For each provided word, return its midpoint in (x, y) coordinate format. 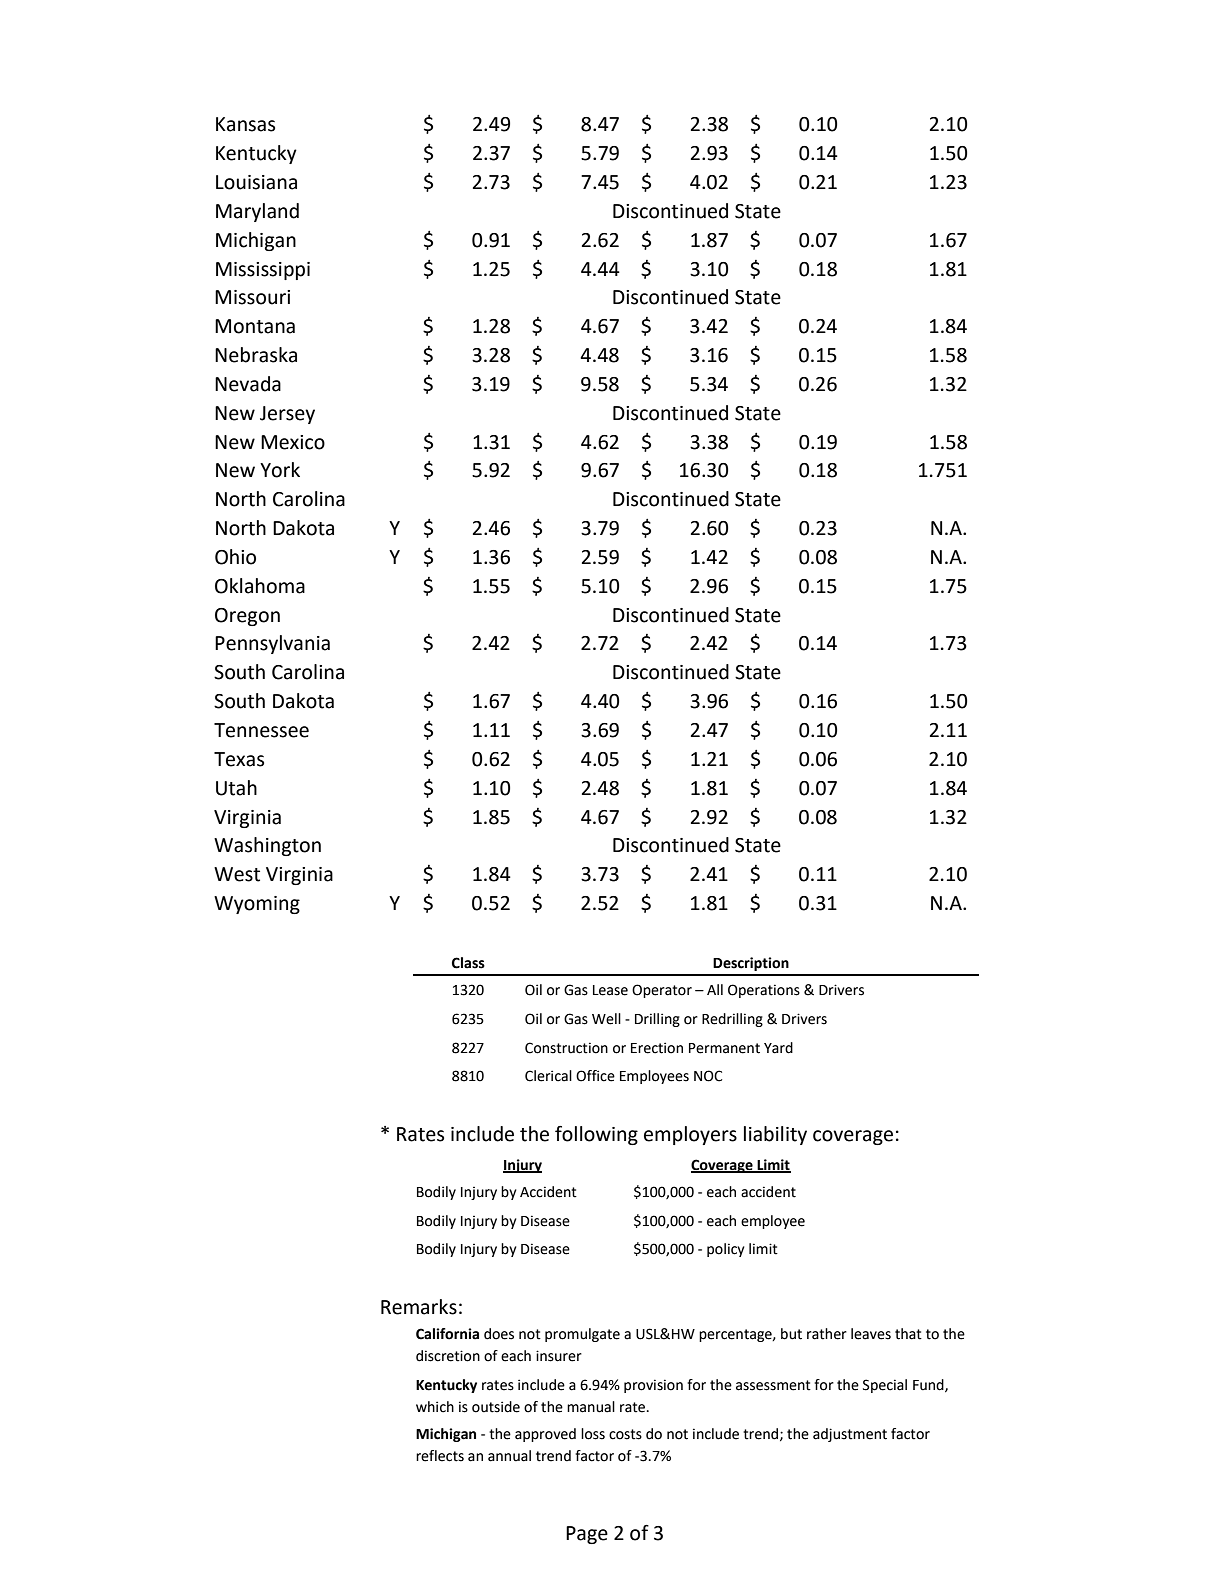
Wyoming (257, 905)
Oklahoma (260, 586)
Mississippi (263, 271)
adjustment (850, 1435)
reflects (440, 1456)
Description (751, 964)
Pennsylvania (272, 644)
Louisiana (256, 182)
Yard (778, 1048)
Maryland (257, 212)
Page (587, 1535)
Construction (566, 1048)
